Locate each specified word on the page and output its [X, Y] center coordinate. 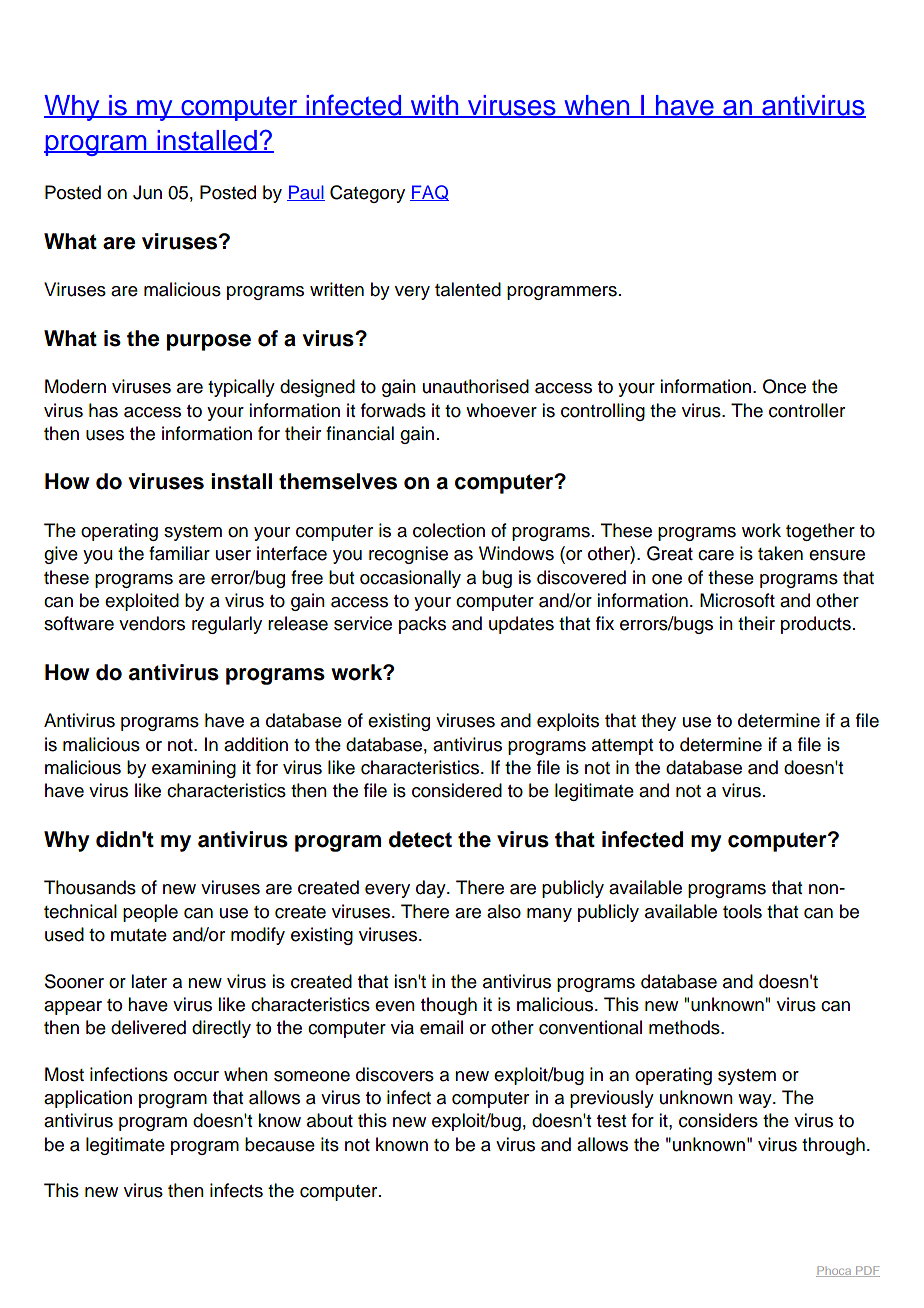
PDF [867, 1271]
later [149, 981]
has [103, 410]
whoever [501, 410]
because [280, 1144]
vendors [152, 623]
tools [742, 911]
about [330, 1120]
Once [784, 386]
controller [807, 410]
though [449, 1006]
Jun [147, 192]
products [816, 625]
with [434, 106]
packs [422, 625]
